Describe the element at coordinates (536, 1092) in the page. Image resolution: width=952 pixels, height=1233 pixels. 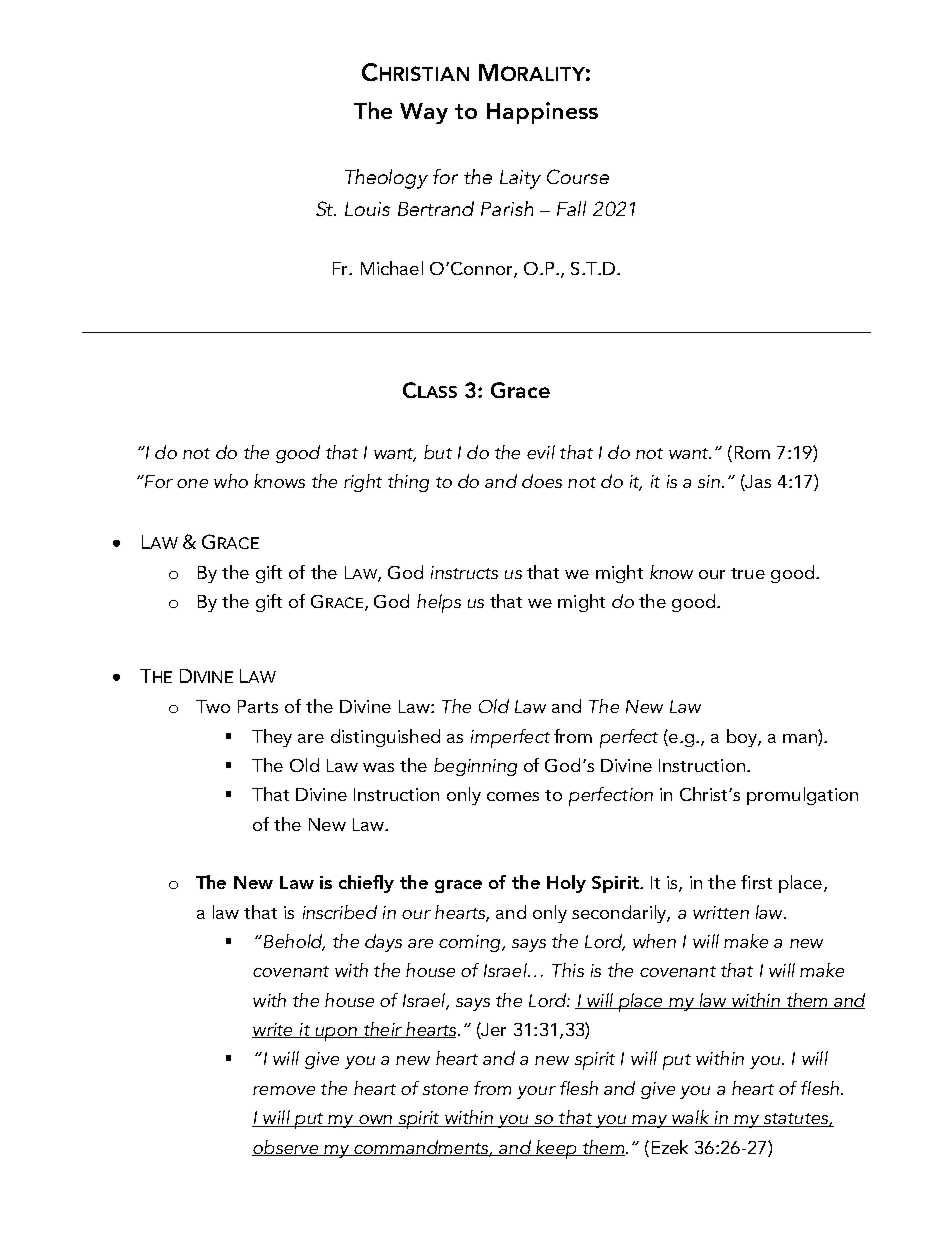
I see `your` at that location.
